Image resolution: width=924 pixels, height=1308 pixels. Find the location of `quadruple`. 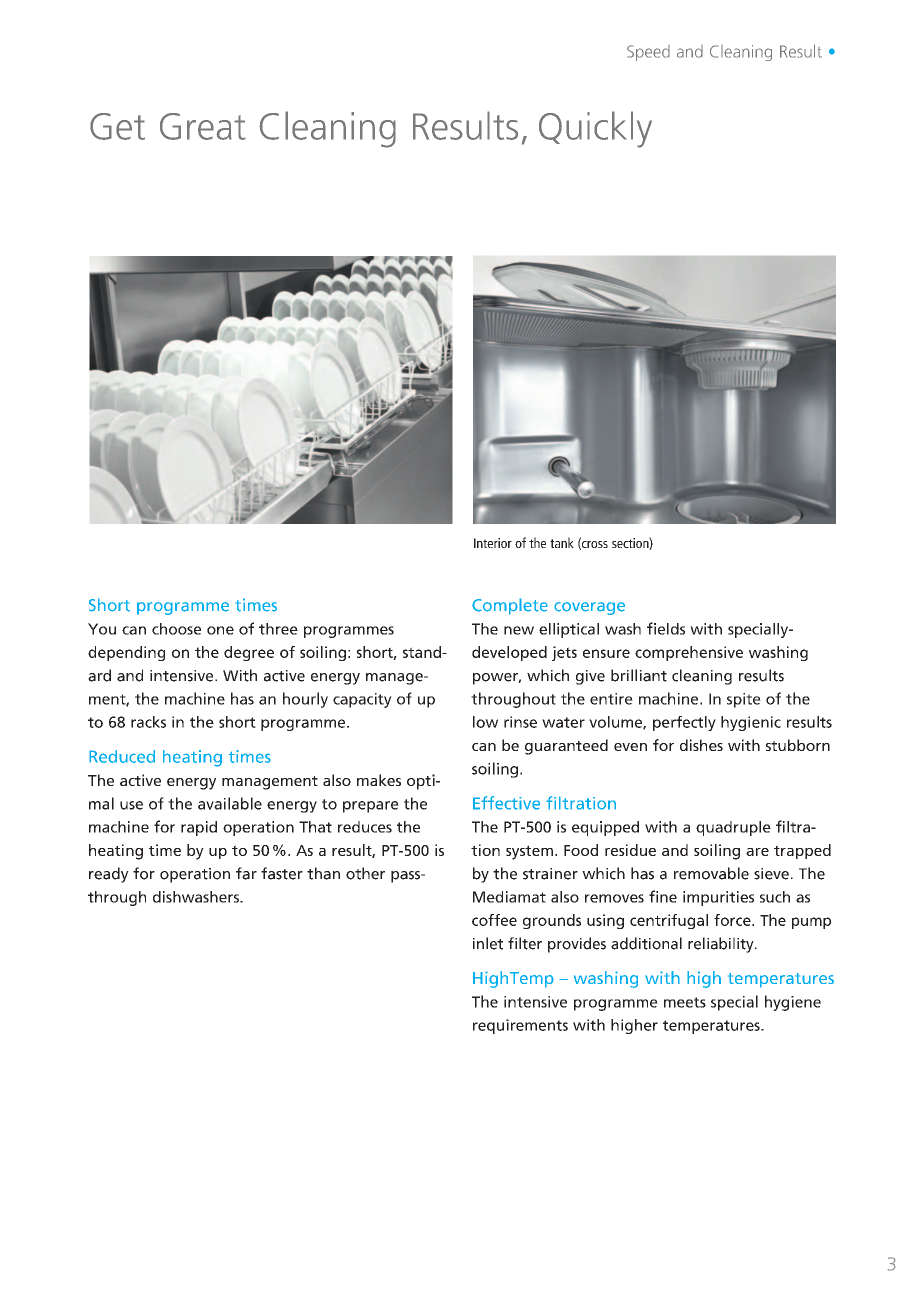

quadruple is located at coordinates (733, 828).
